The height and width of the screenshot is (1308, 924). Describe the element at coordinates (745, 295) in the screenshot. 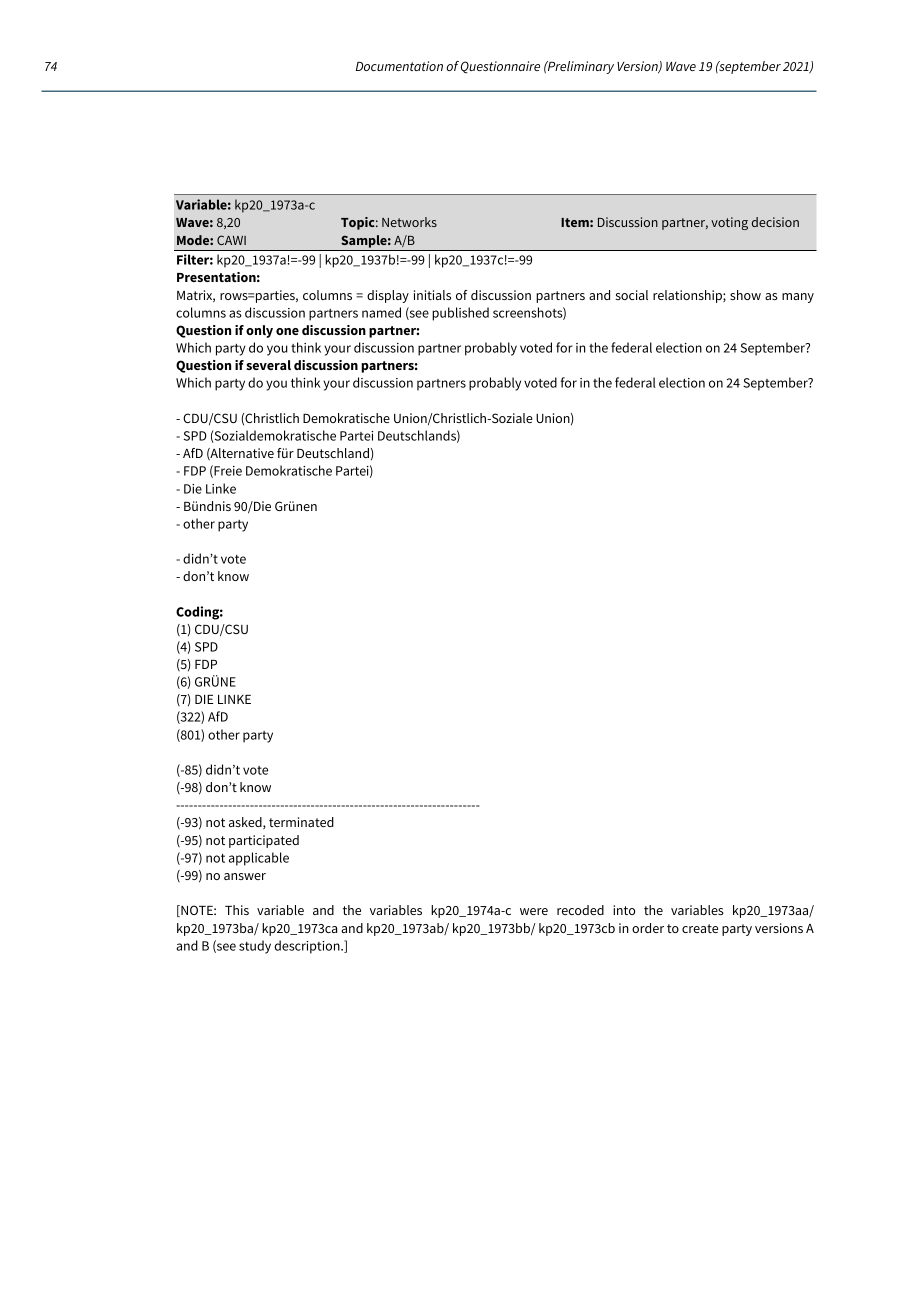

I see `show` at that location.
